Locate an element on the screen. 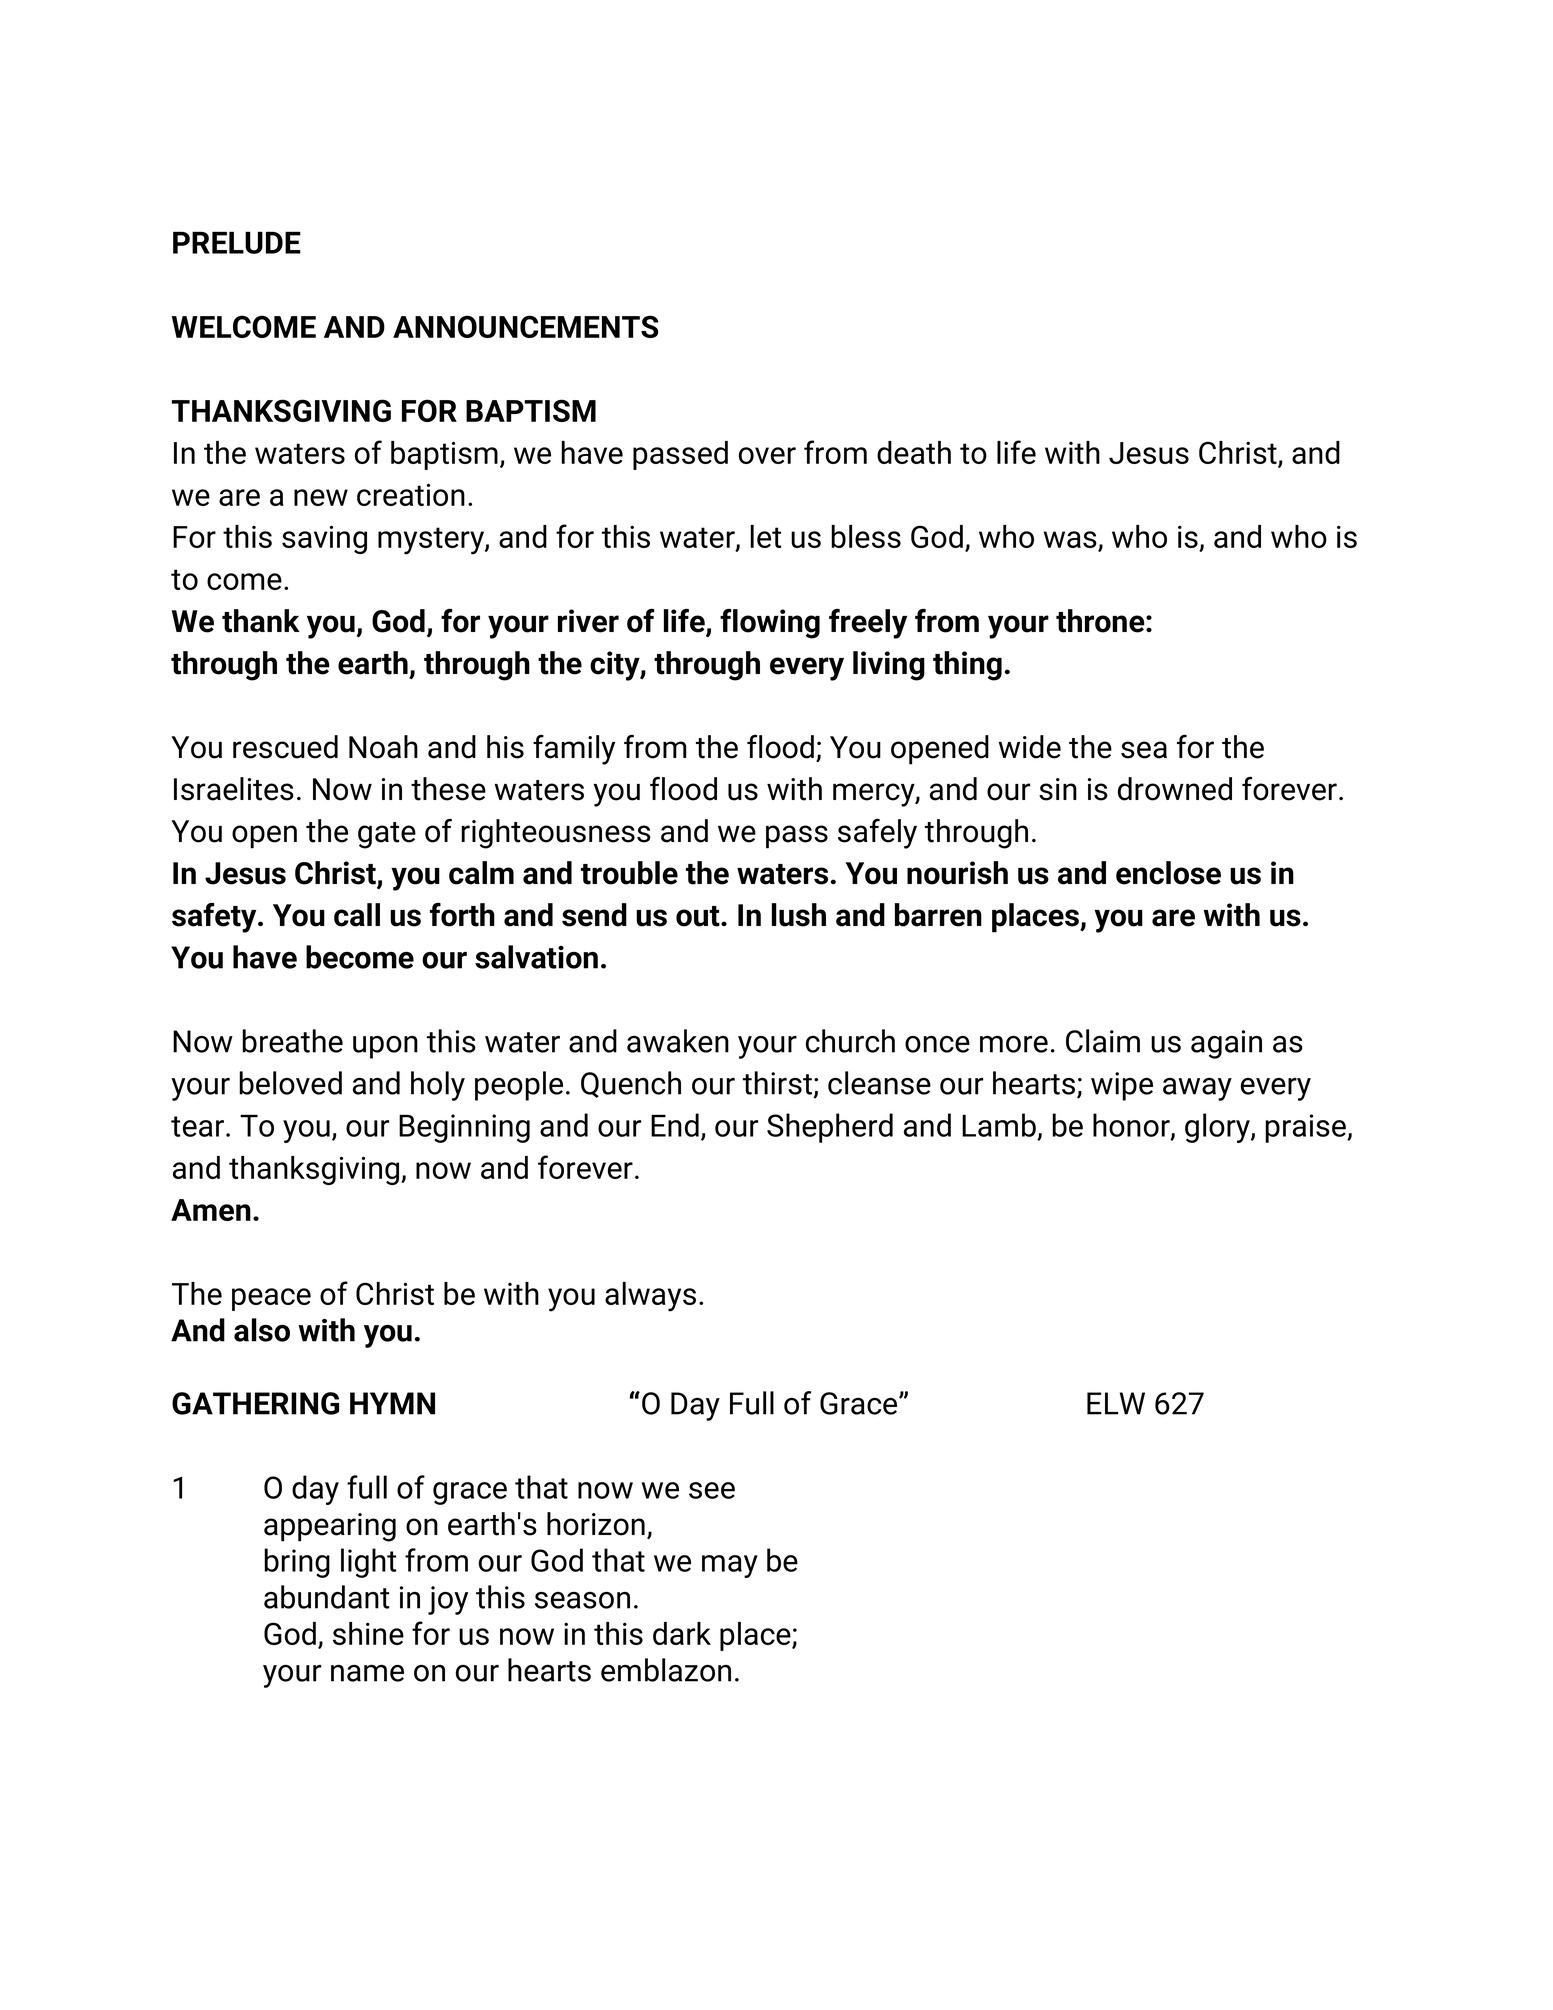  death is located at coordinates (914, 452).
